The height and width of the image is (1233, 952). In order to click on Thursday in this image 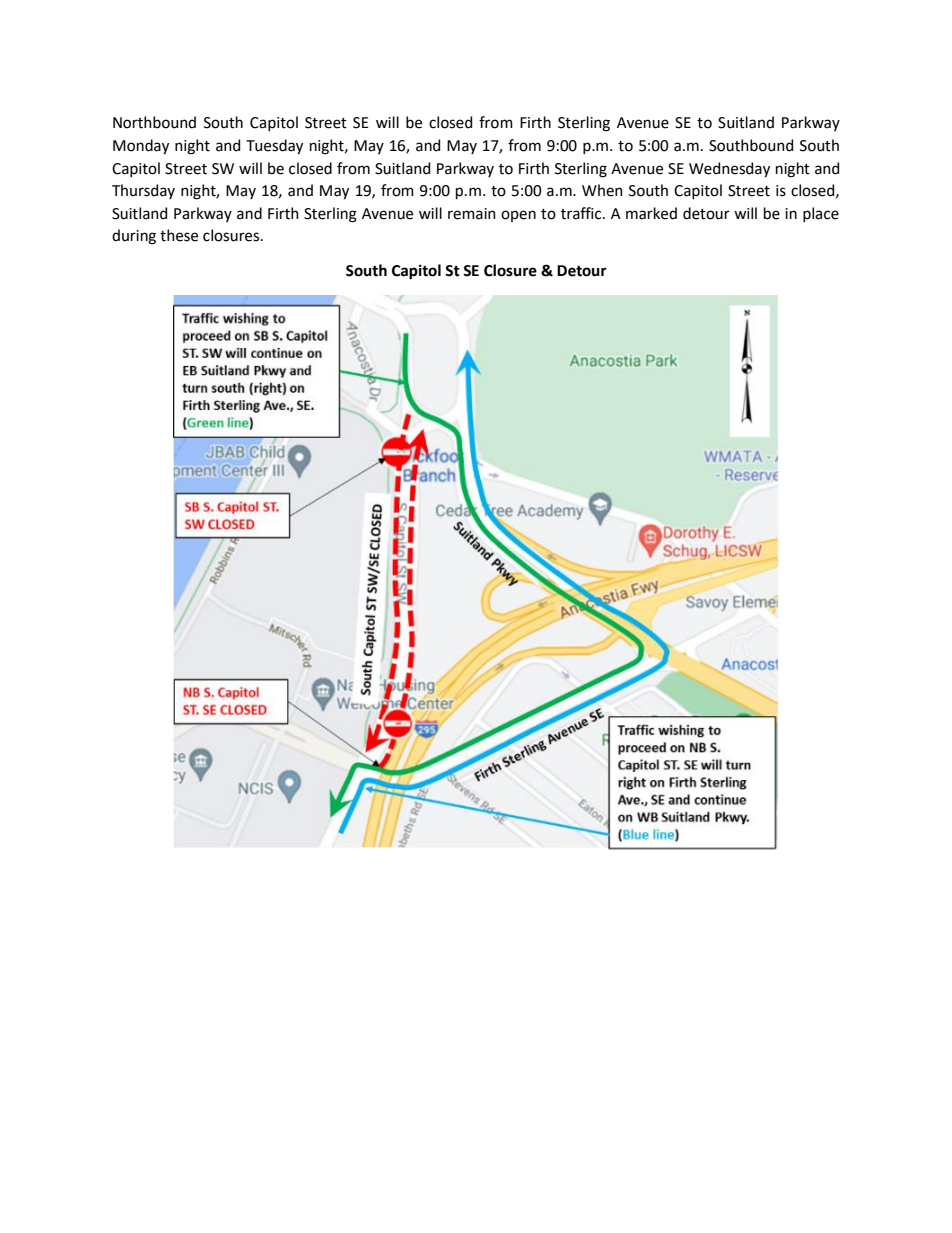, I will do `click(143, 191)`.
